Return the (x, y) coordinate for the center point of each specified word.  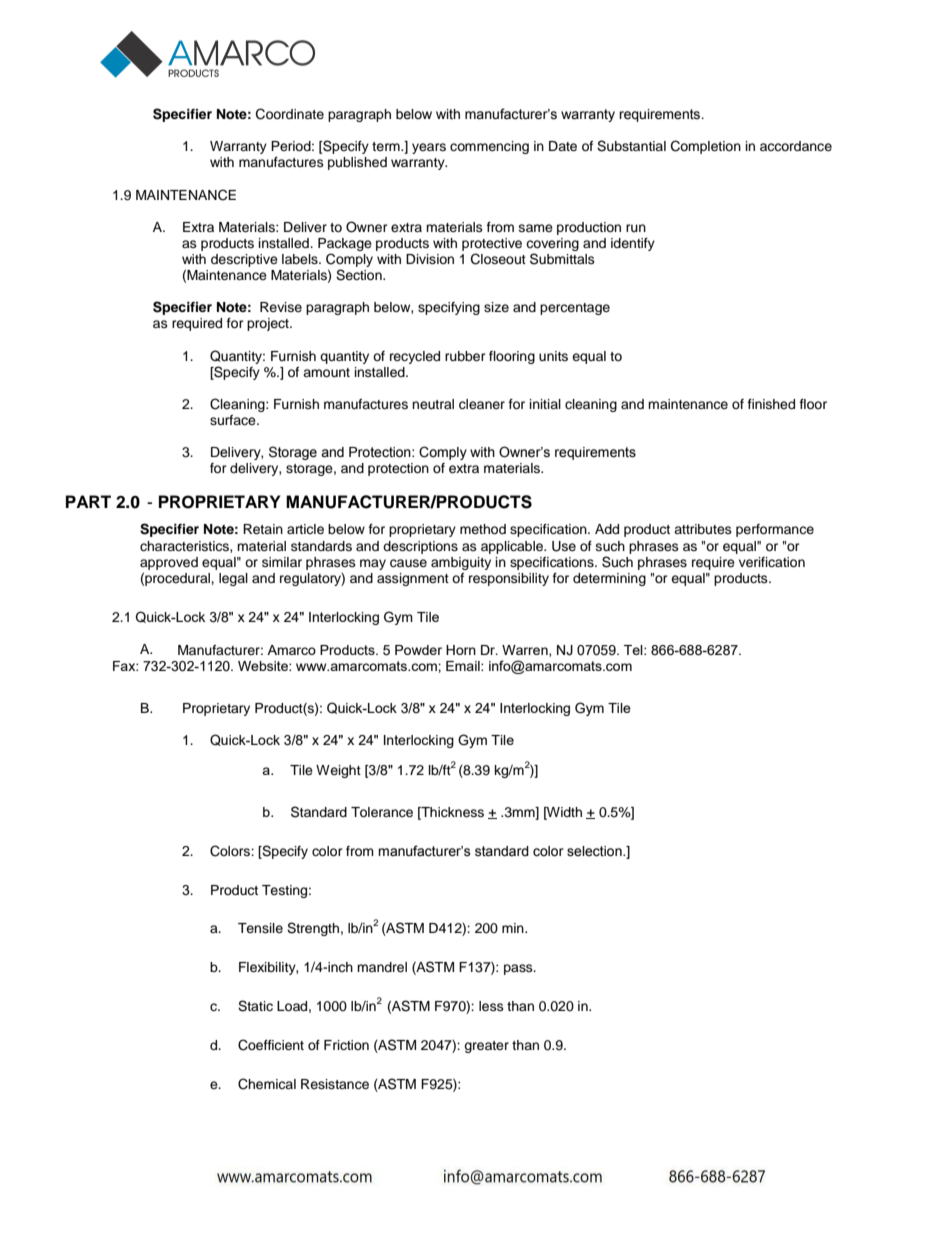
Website (264, 666)
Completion (706, 147)
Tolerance (382, 812)
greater (486, 1047)
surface (234, 420)
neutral (433, 404)
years (429, 148)
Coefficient (271, 1045)
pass (519, 969)
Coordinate (290, 114)
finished (771, 404)
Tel (634, 650)
